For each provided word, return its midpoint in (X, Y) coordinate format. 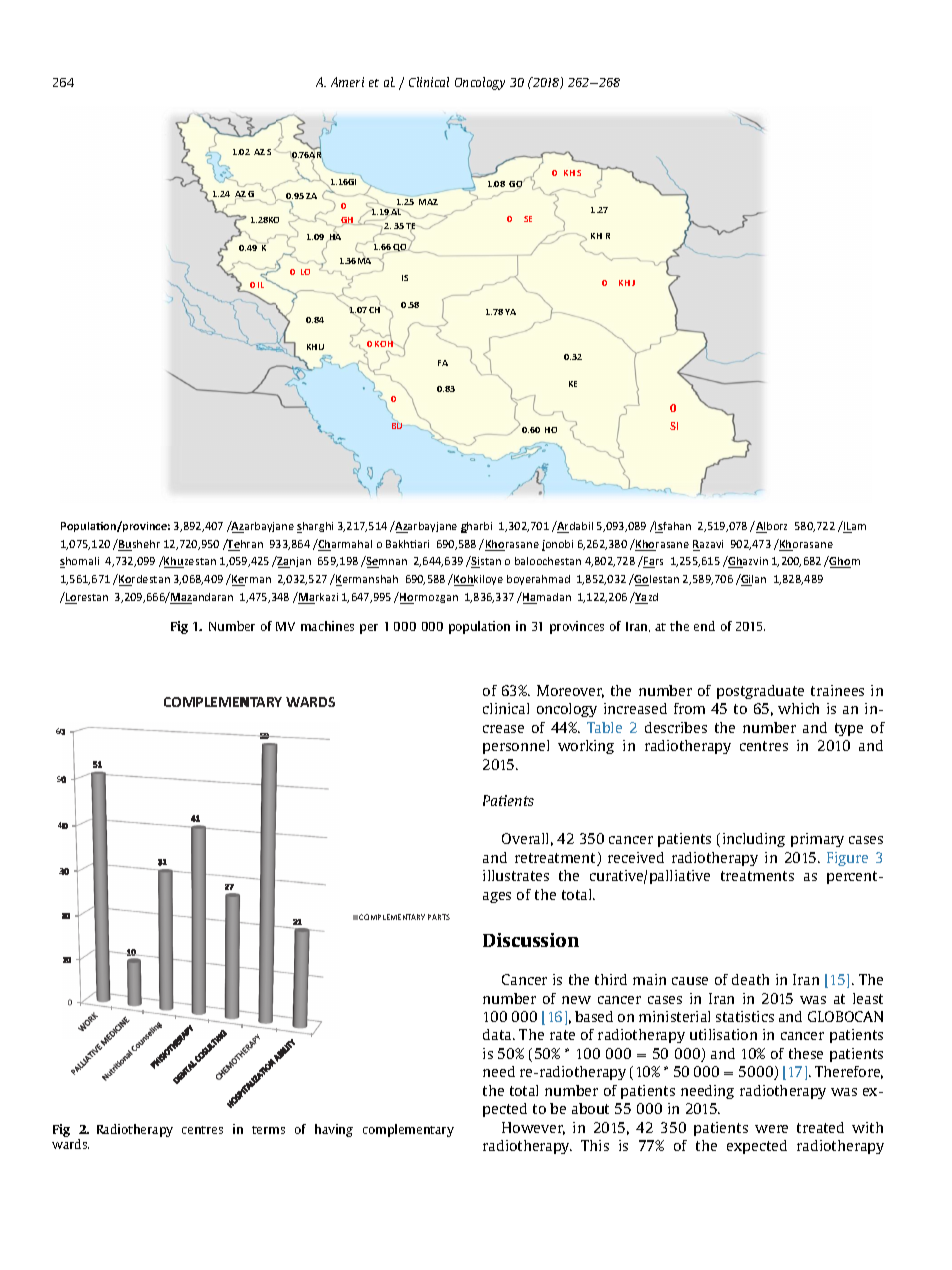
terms (268, 1130)
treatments (757, 876)
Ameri (347, 82)
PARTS (439, 917)
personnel (516, 747)
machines (327, 626)
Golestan (656, 580)
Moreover (570, 691)
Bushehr (138, 545)
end (704, 626)
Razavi (708, 545)
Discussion (531, 940)
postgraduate (760, 692)
